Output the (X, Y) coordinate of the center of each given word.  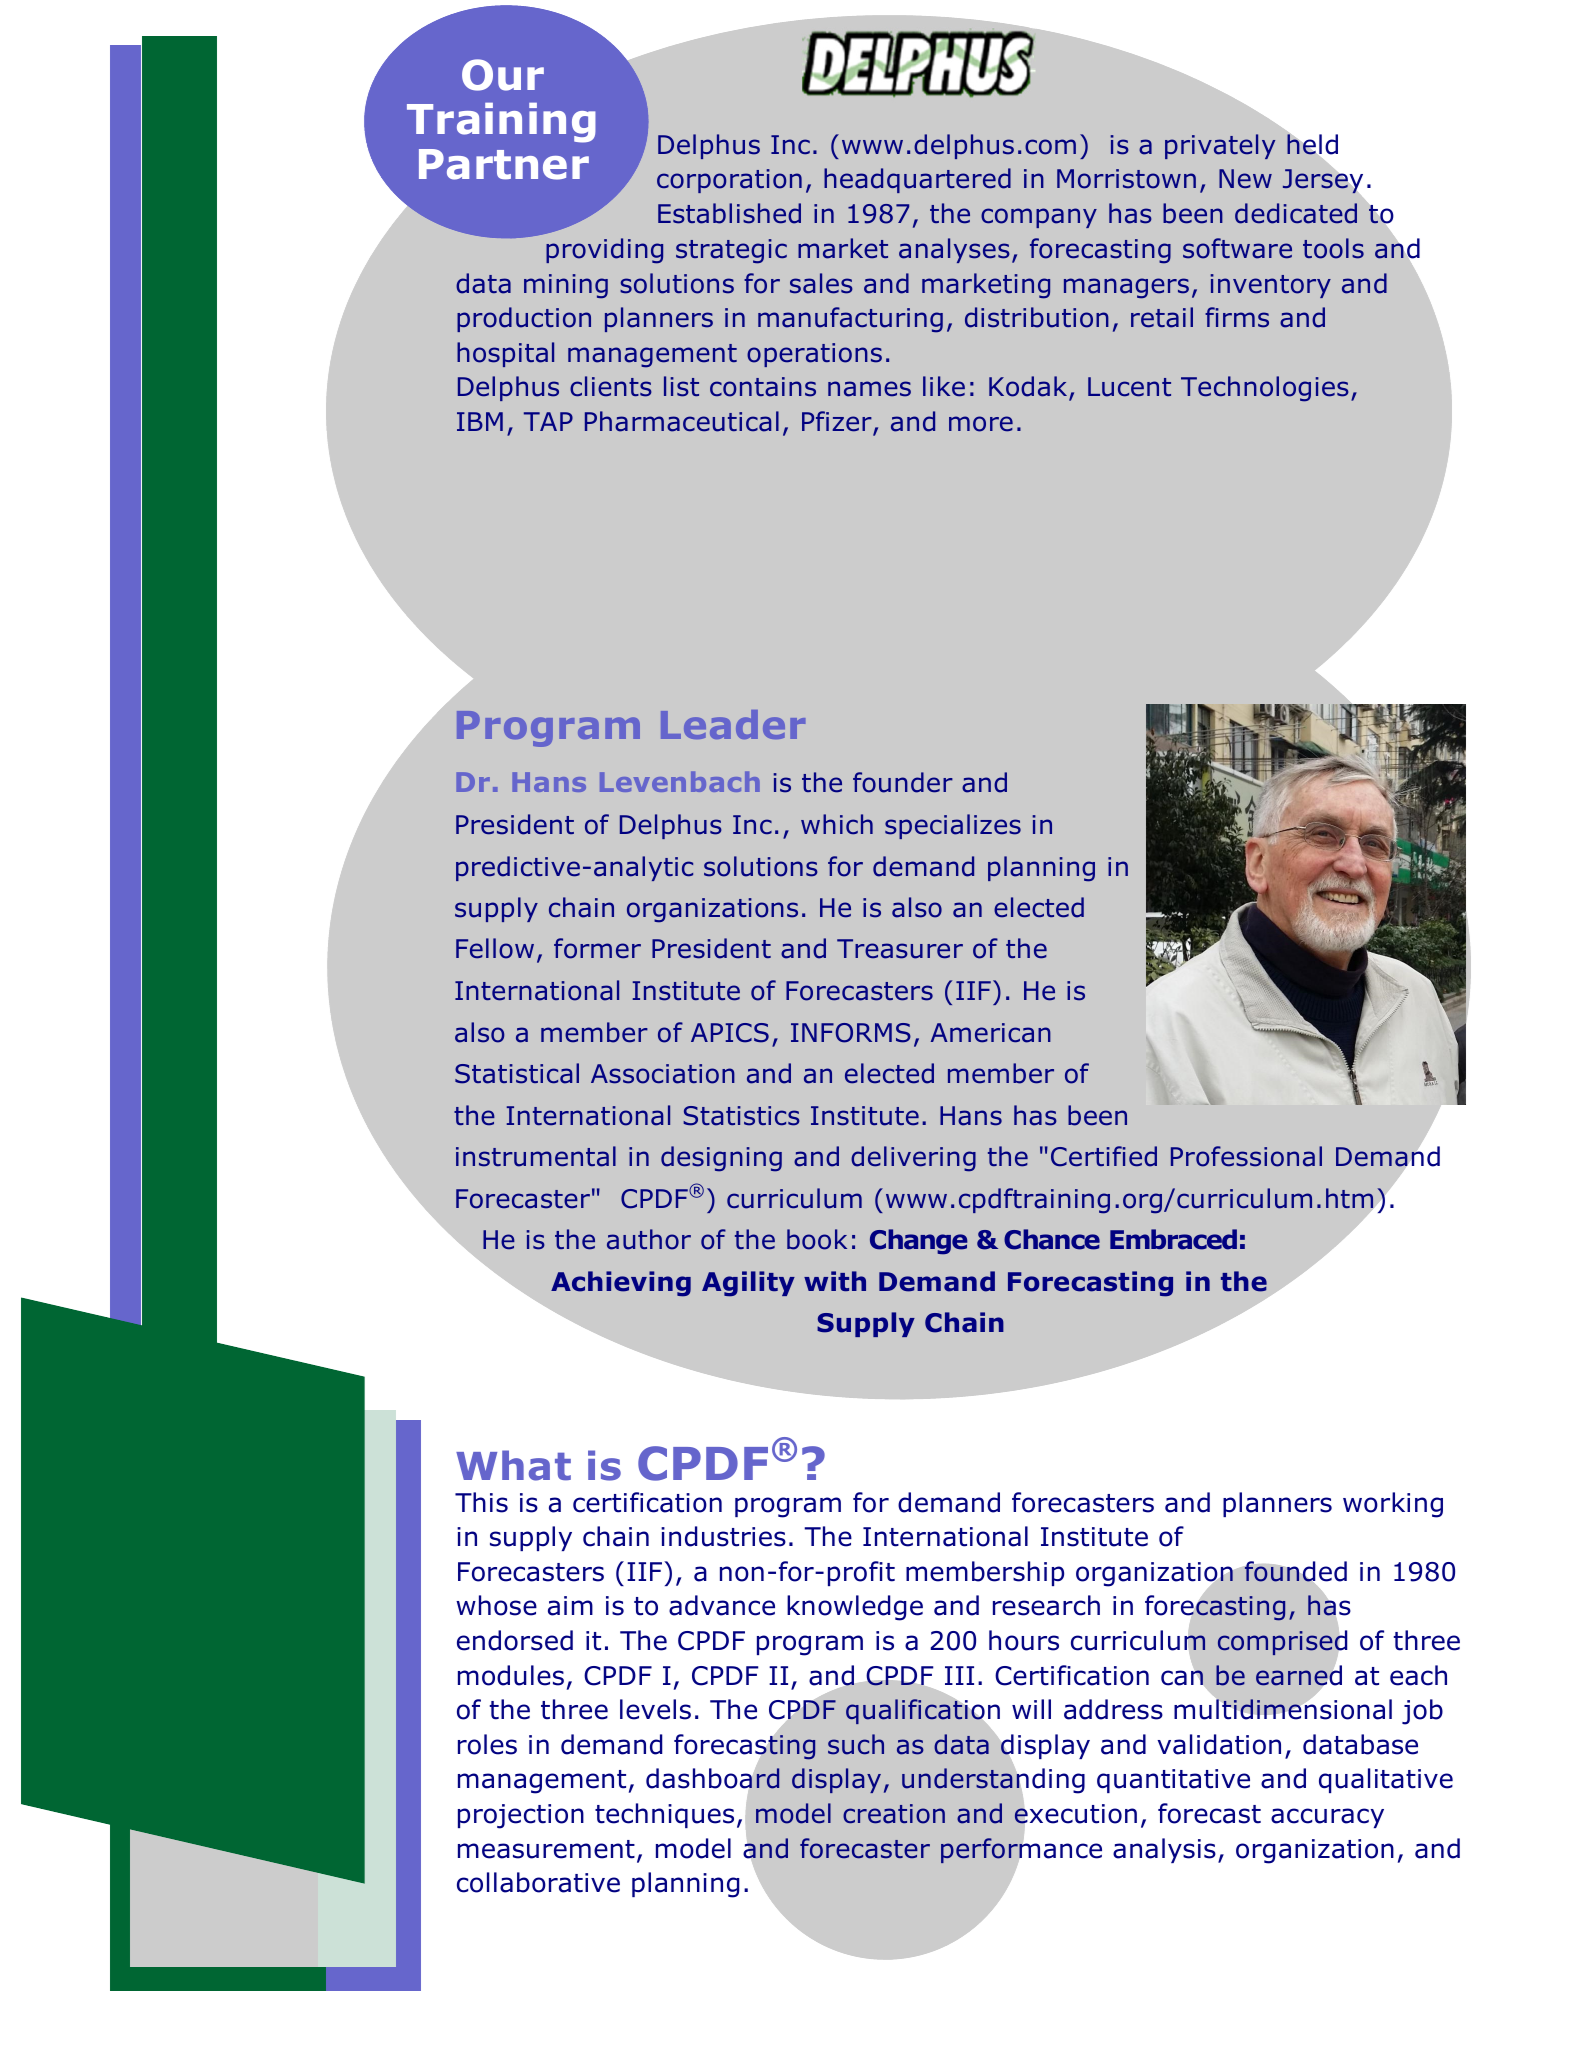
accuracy (1327, 1818)
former (597, 948)
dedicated (1296, 213)
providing (604, 251)
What (513, 1465)
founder (903, 782)
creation (894, 1814)
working (1393, 1505)
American (991, 1033)
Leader (733, 724)
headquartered (917, 180)
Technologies (1265, 389)
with (835, 1281)
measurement (546, 1849)
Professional (1246, 1156)
